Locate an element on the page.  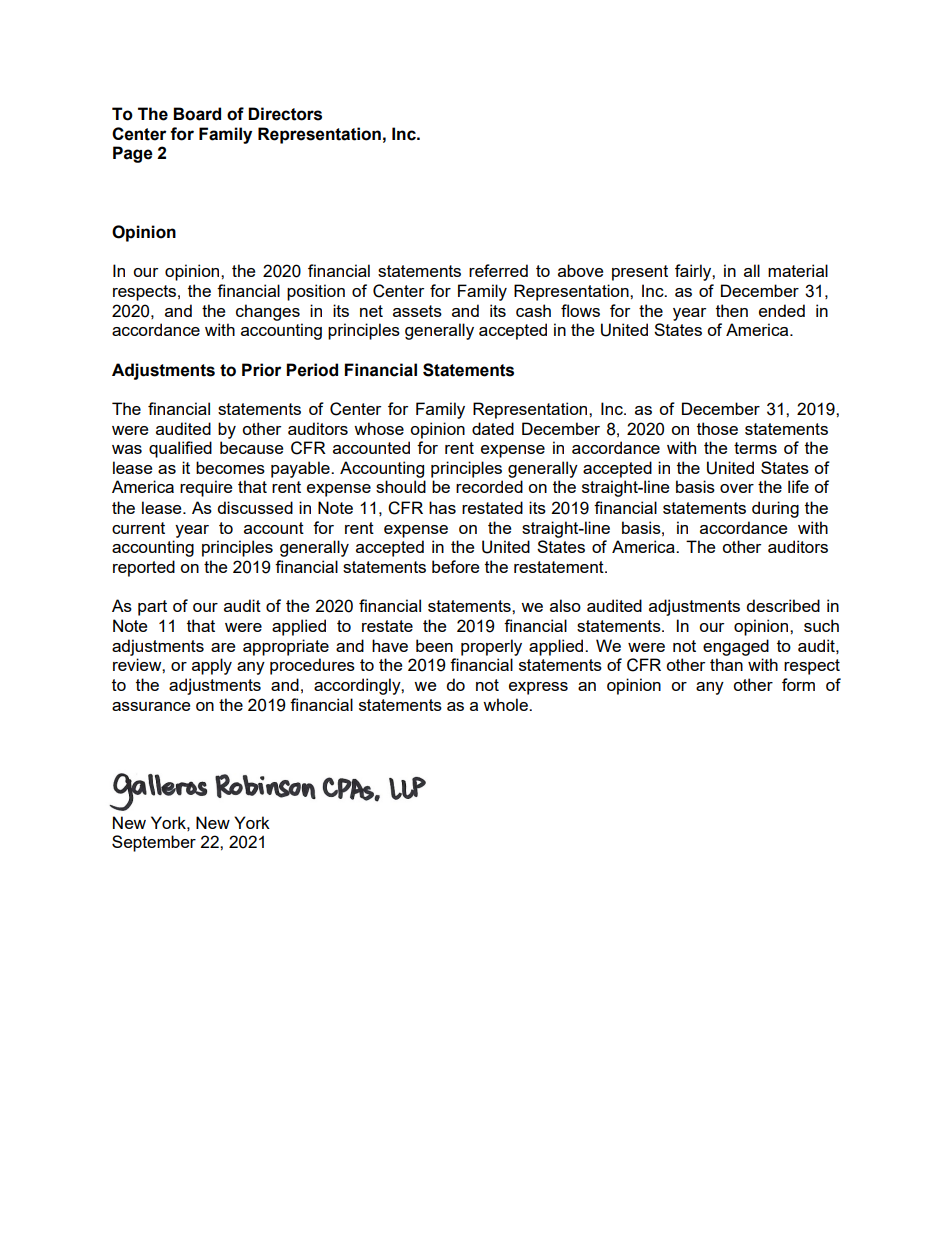
part is located at coordinates (152, 608).
